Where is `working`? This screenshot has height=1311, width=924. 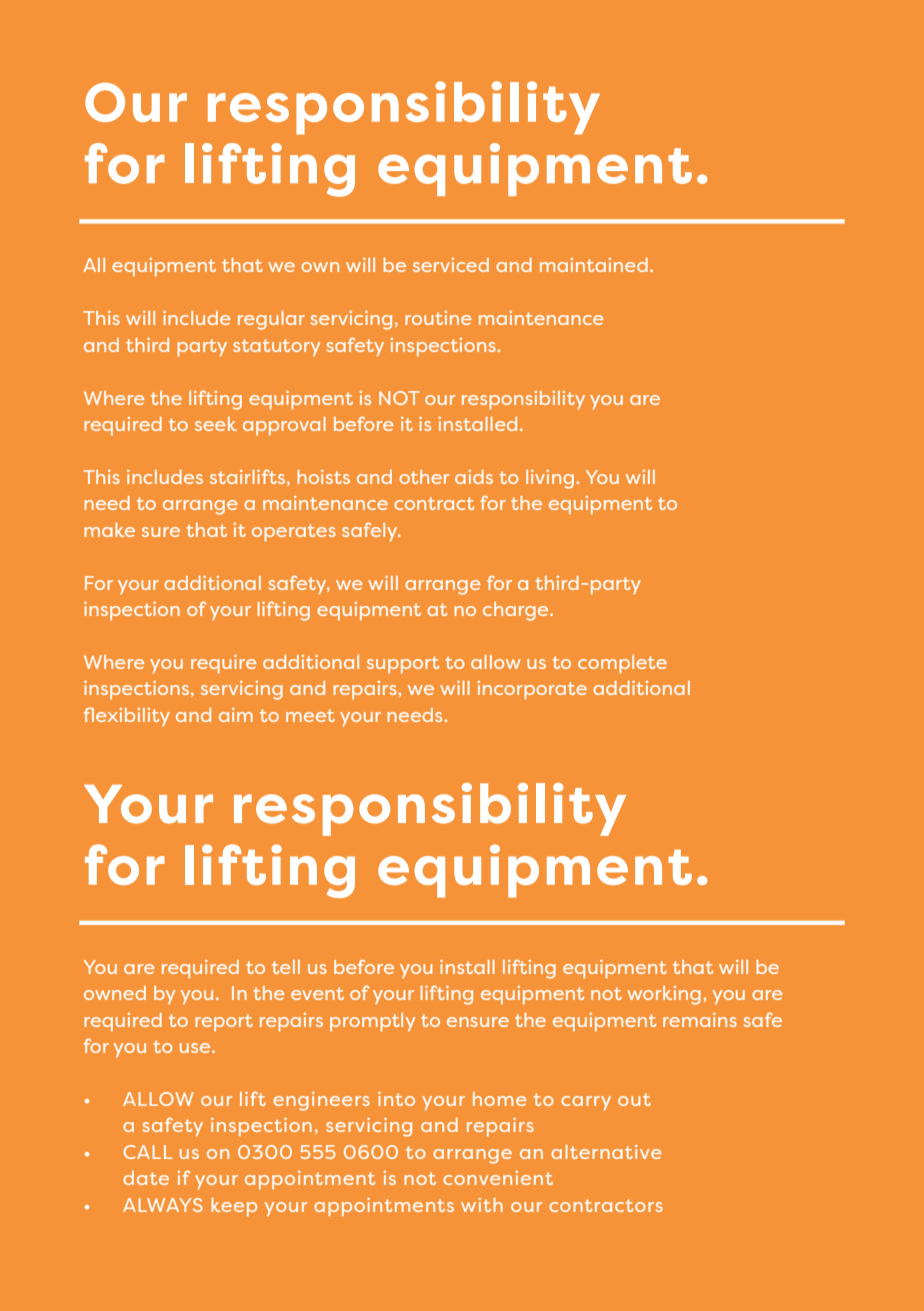
working is located at coordinates (664, 995).
